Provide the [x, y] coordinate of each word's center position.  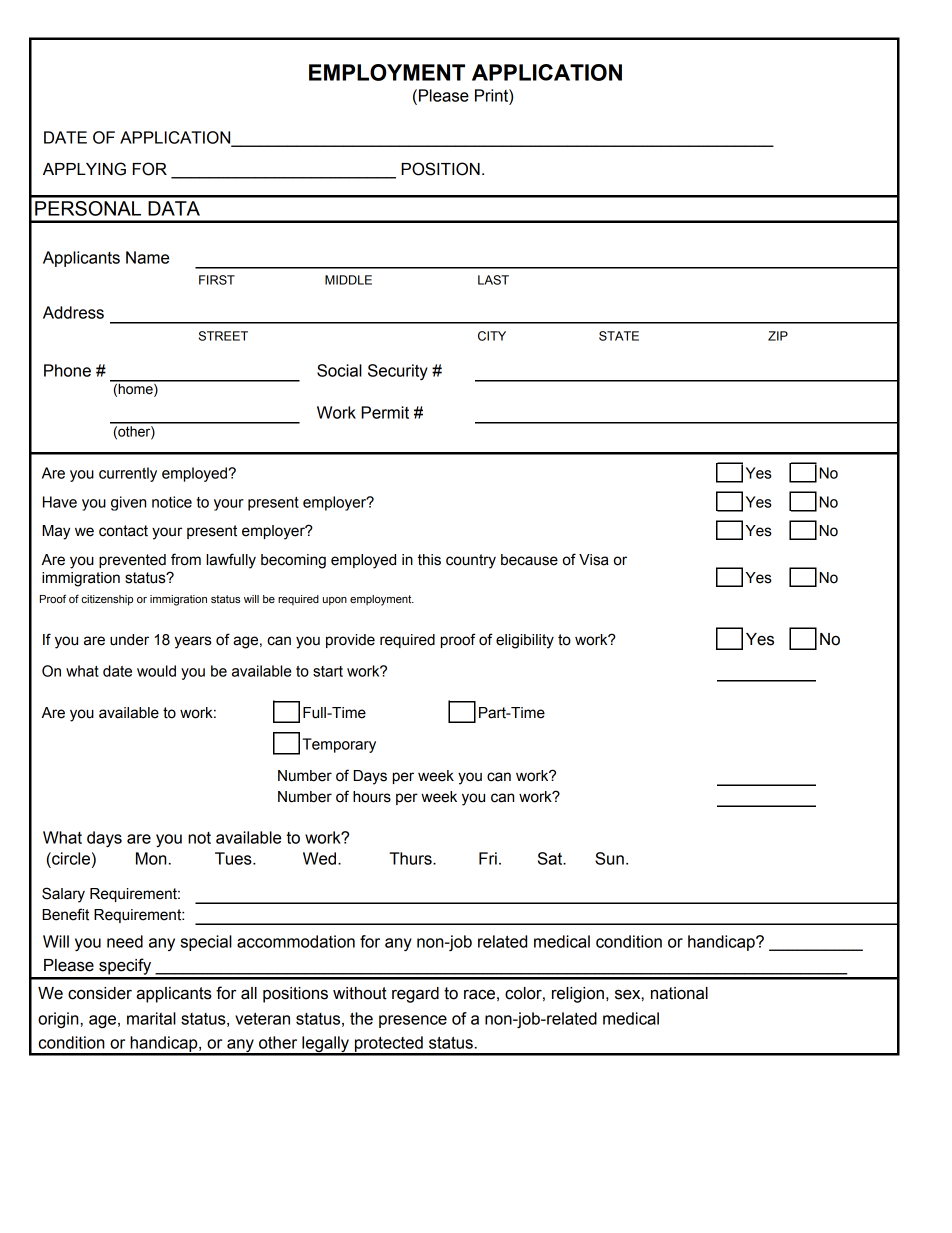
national [679, 993]
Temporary [339, 745]
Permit [385, 412]
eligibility [525, 641]
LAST [493, 280]
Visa [594, 560]
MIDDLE [348, 280]
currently [128, 474]
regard [415, 995]
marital [151, 1018]
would [156, 671]
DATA [174, 208]
